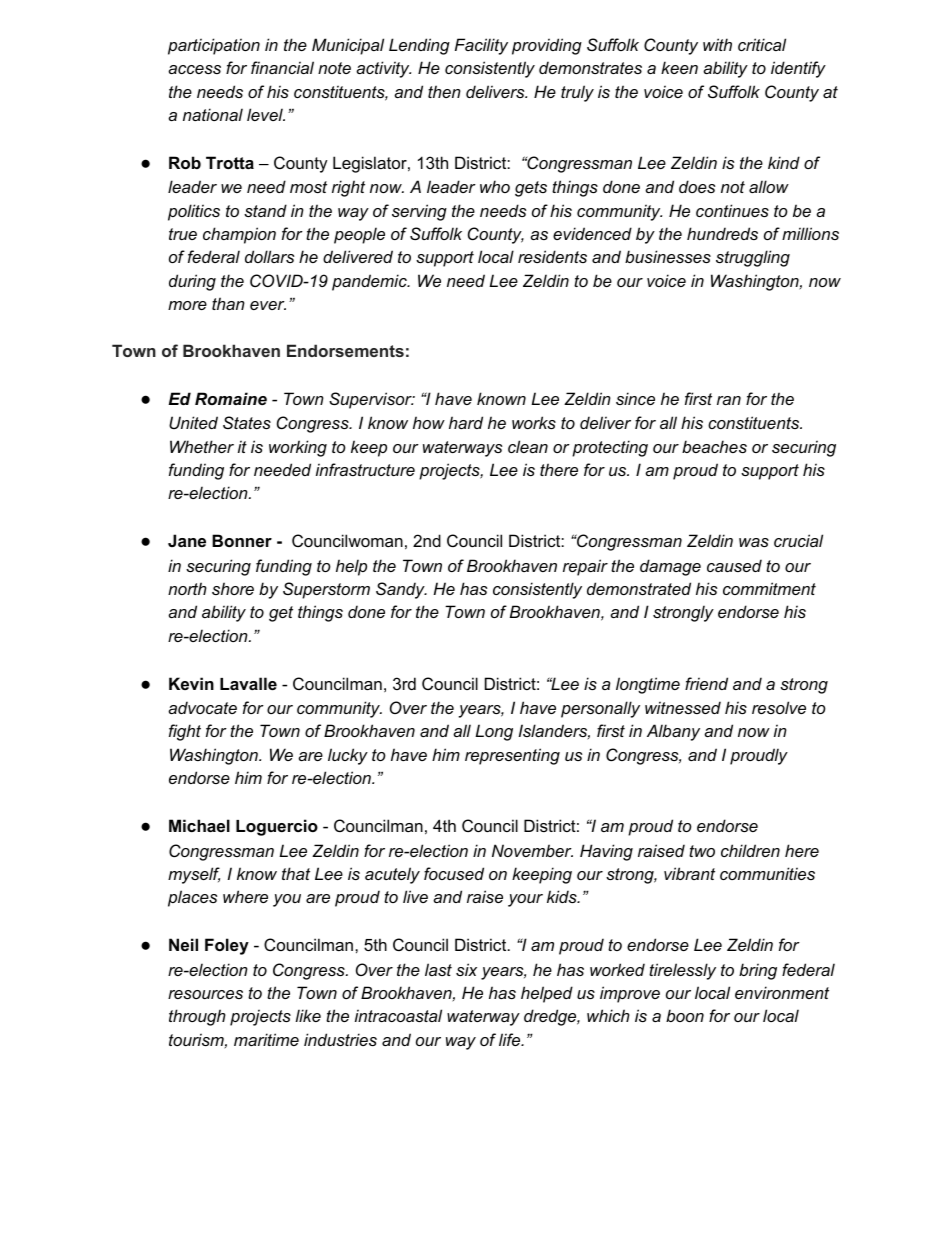 Image resolution: width=952 pixels, height=1233 pixels. Describe the element at coordinates (481, 46) in the image. I see `Facility` at that location.
